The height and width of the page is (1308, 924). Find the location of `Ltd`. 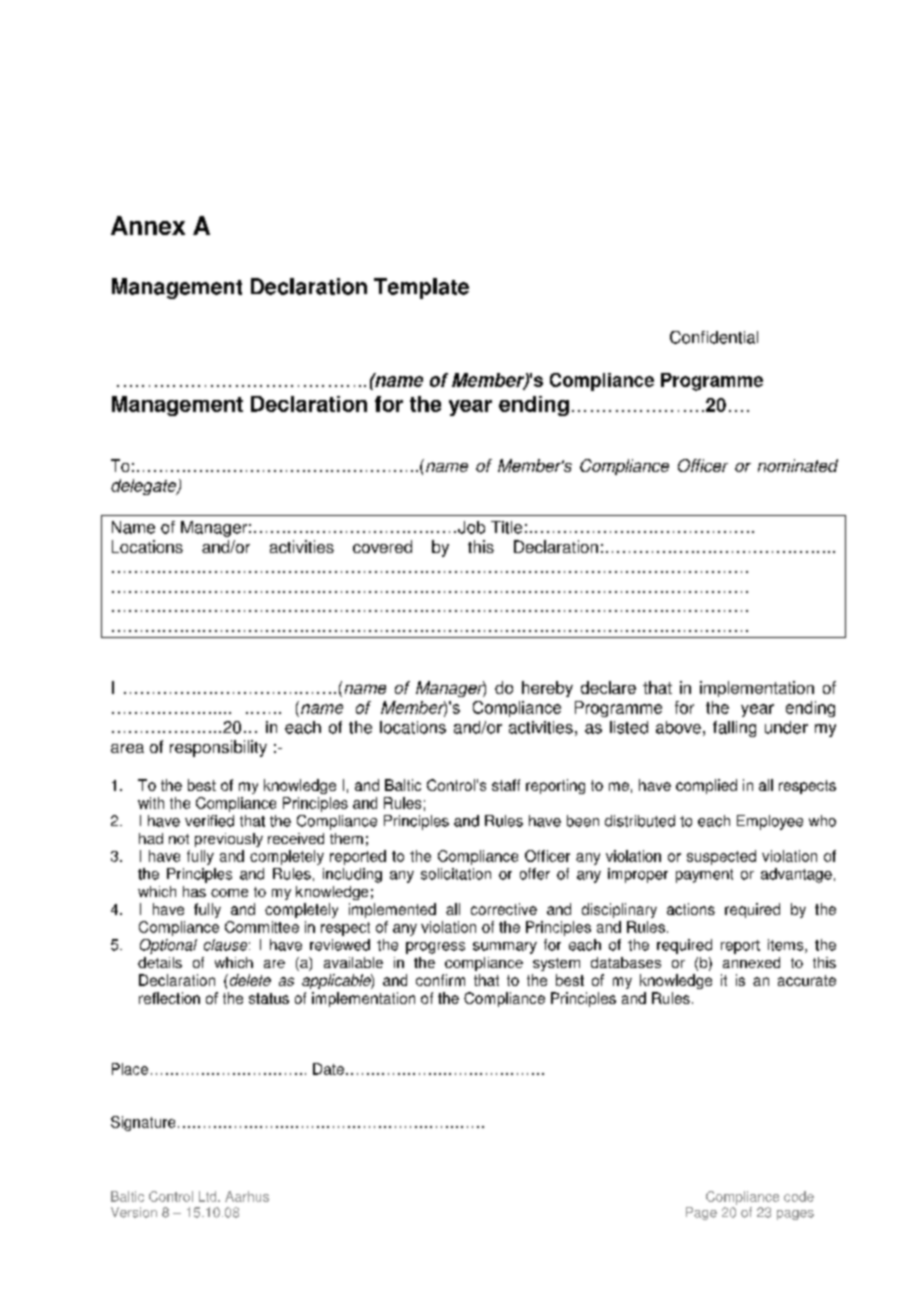

Ltd is located at coordinates (209, 1196).
